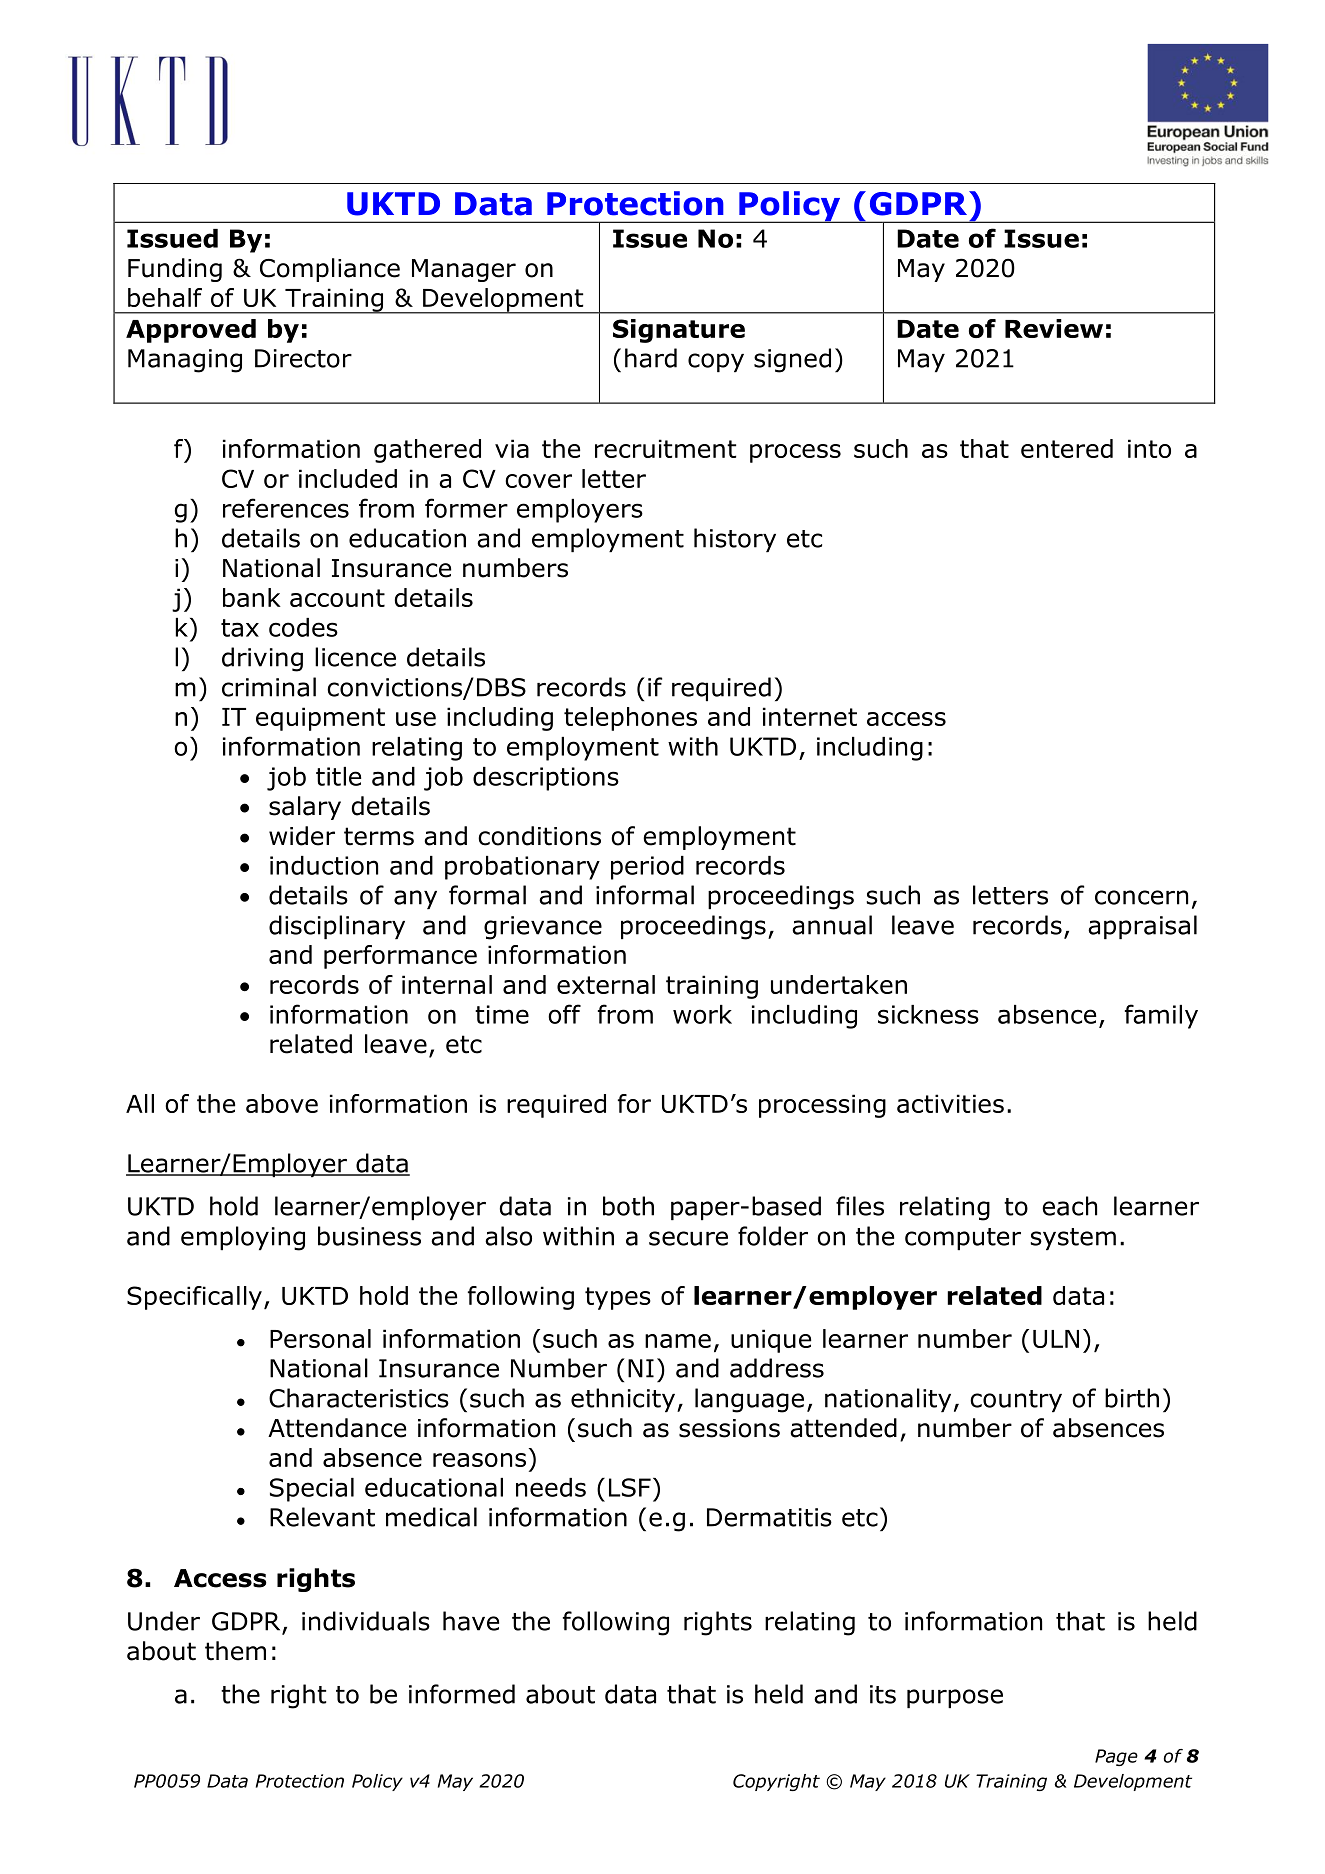 Image resolution: width=1325 pixels, height=1874 pixels. Describe the element at coordinates (1073, 1239) in the screenshot. I see `system` at that location.
